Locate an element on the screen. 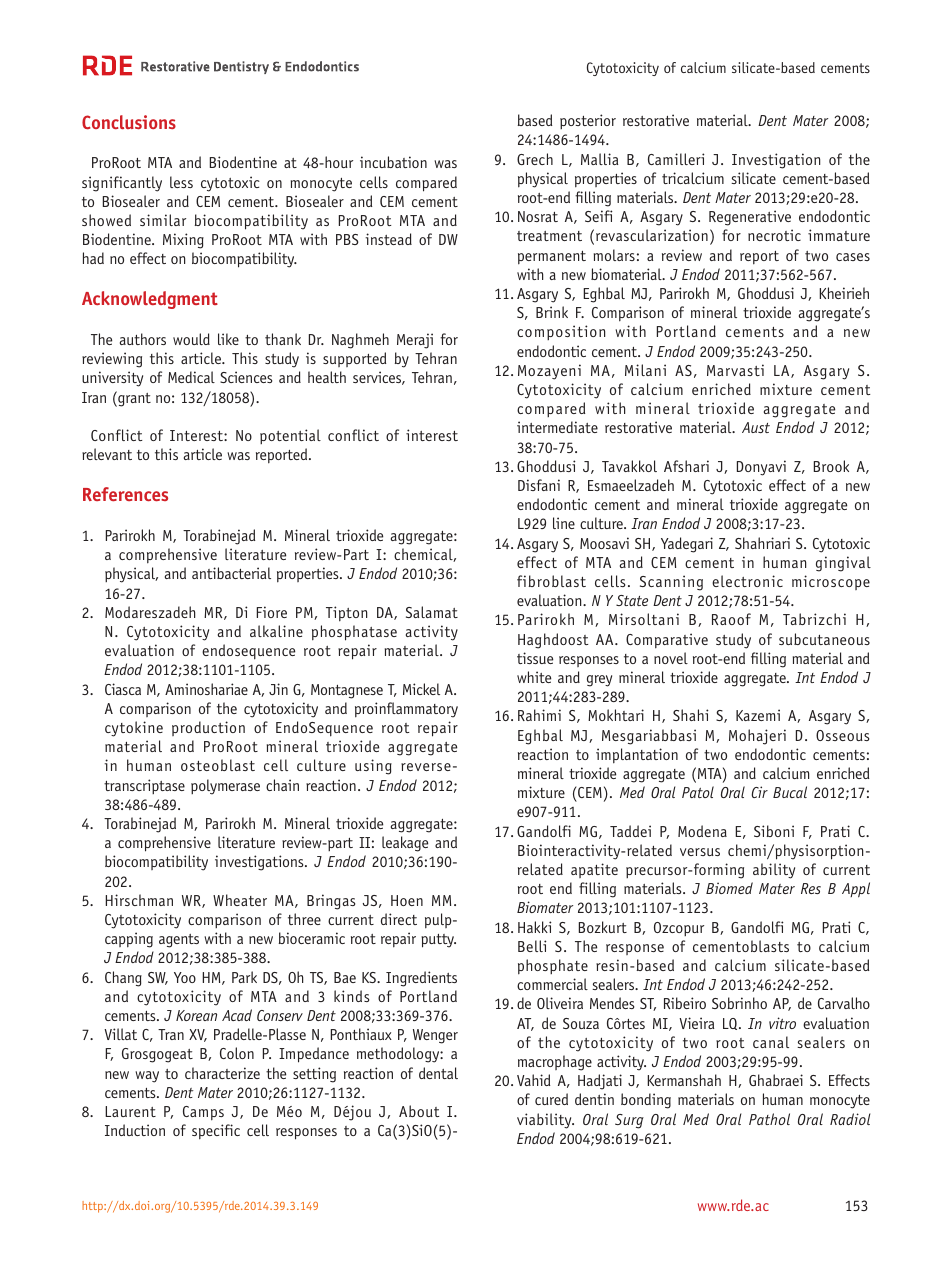  Brook is located at coordinates (831, 466).
